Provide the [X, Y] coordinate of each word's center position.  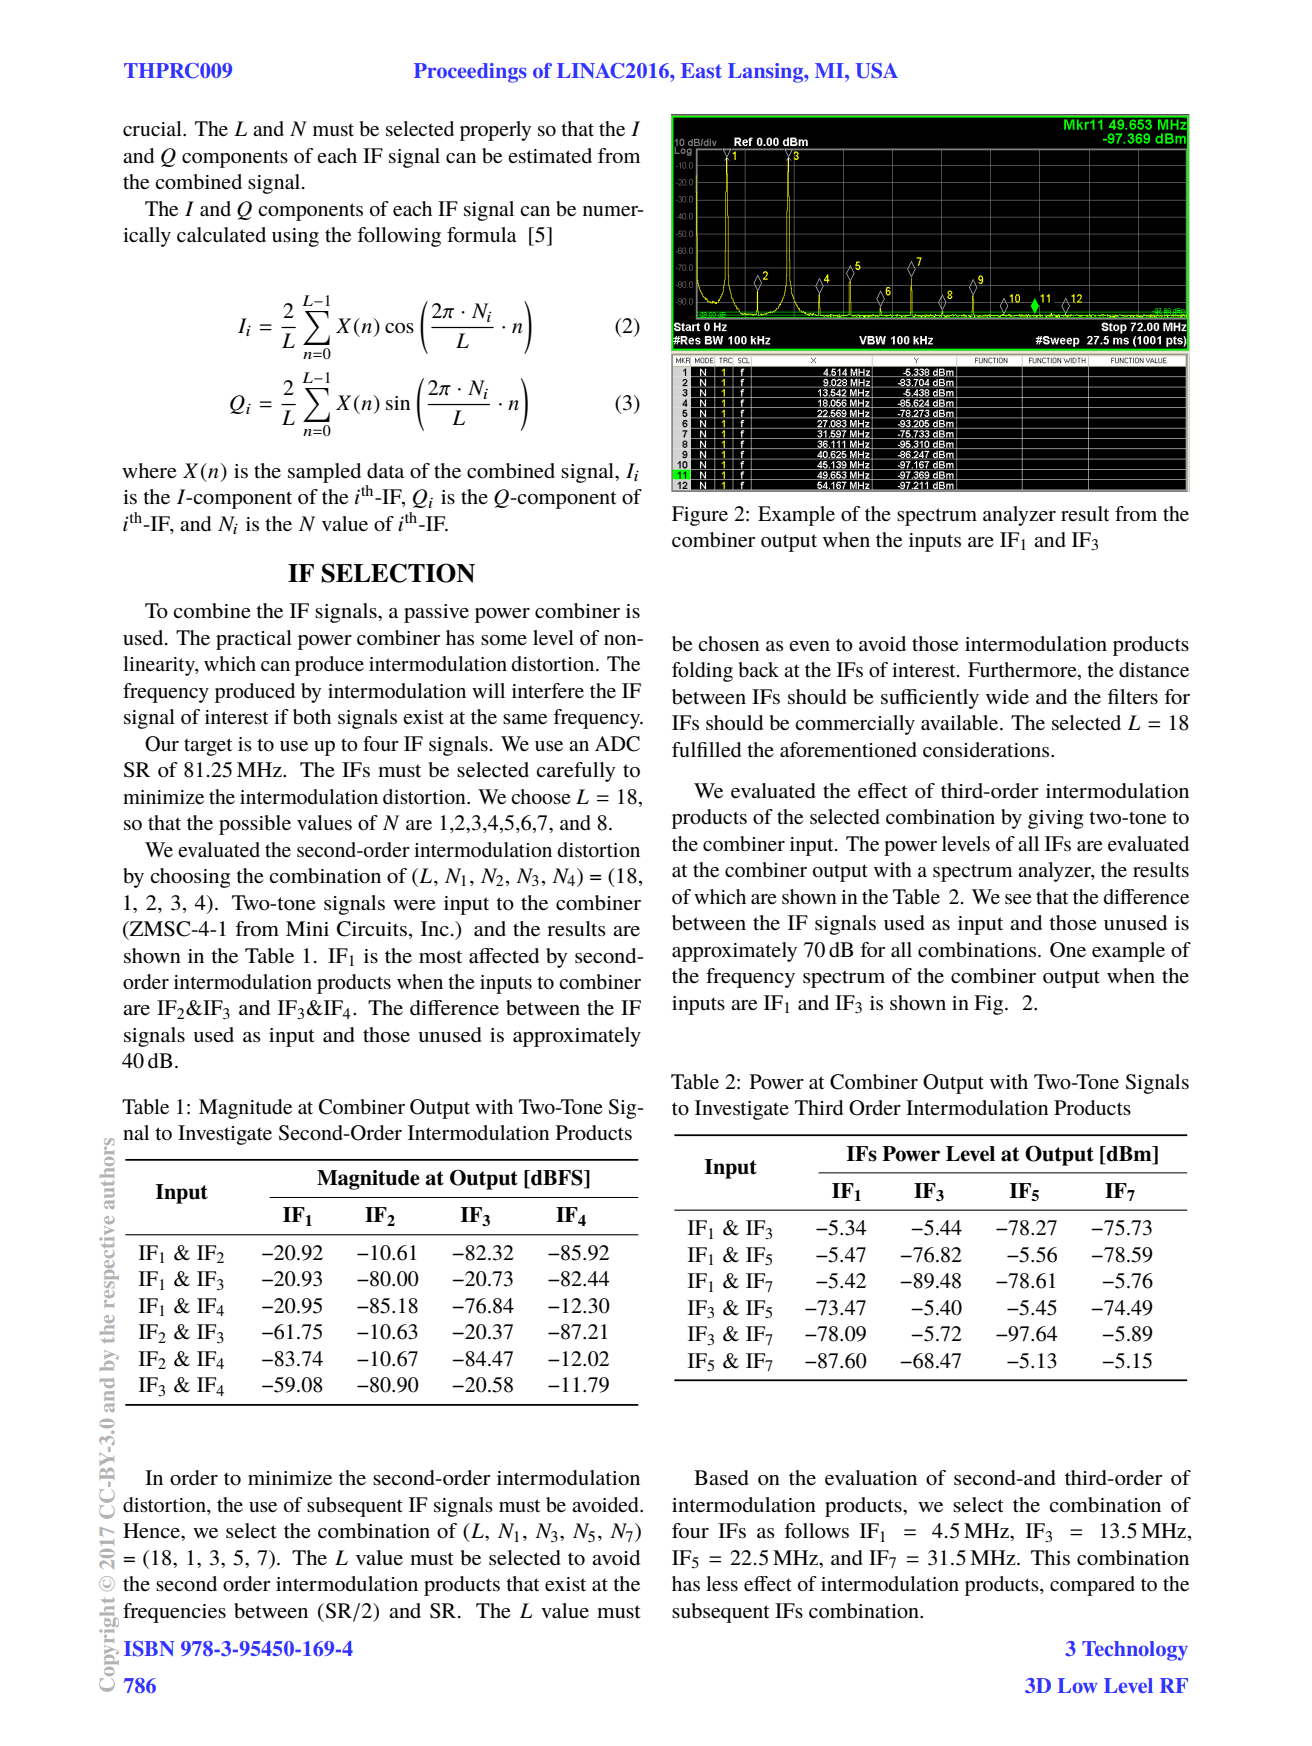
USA [877, 71]
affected [504, 956]
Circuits [372, 929]
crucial [153, 128]
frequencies [174, 1613]
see [1018, 899]
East [701, 70]
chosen [729, 644]
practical [254, 640]
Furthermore [1023, 671]
